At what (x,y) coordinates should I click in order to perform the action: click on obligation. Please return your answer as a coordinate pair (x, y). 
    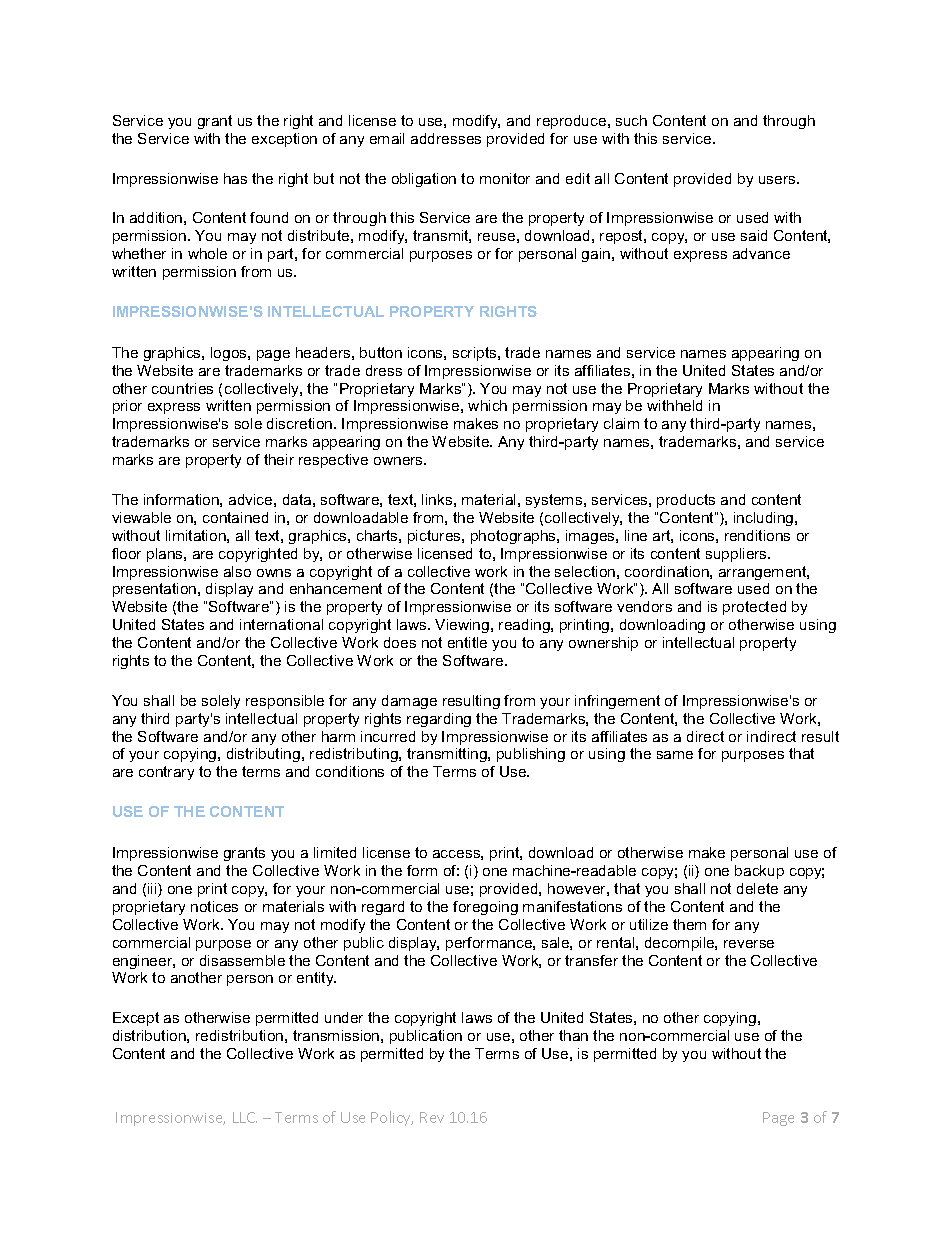
    Looking at the image, I should click on (424, 180).
